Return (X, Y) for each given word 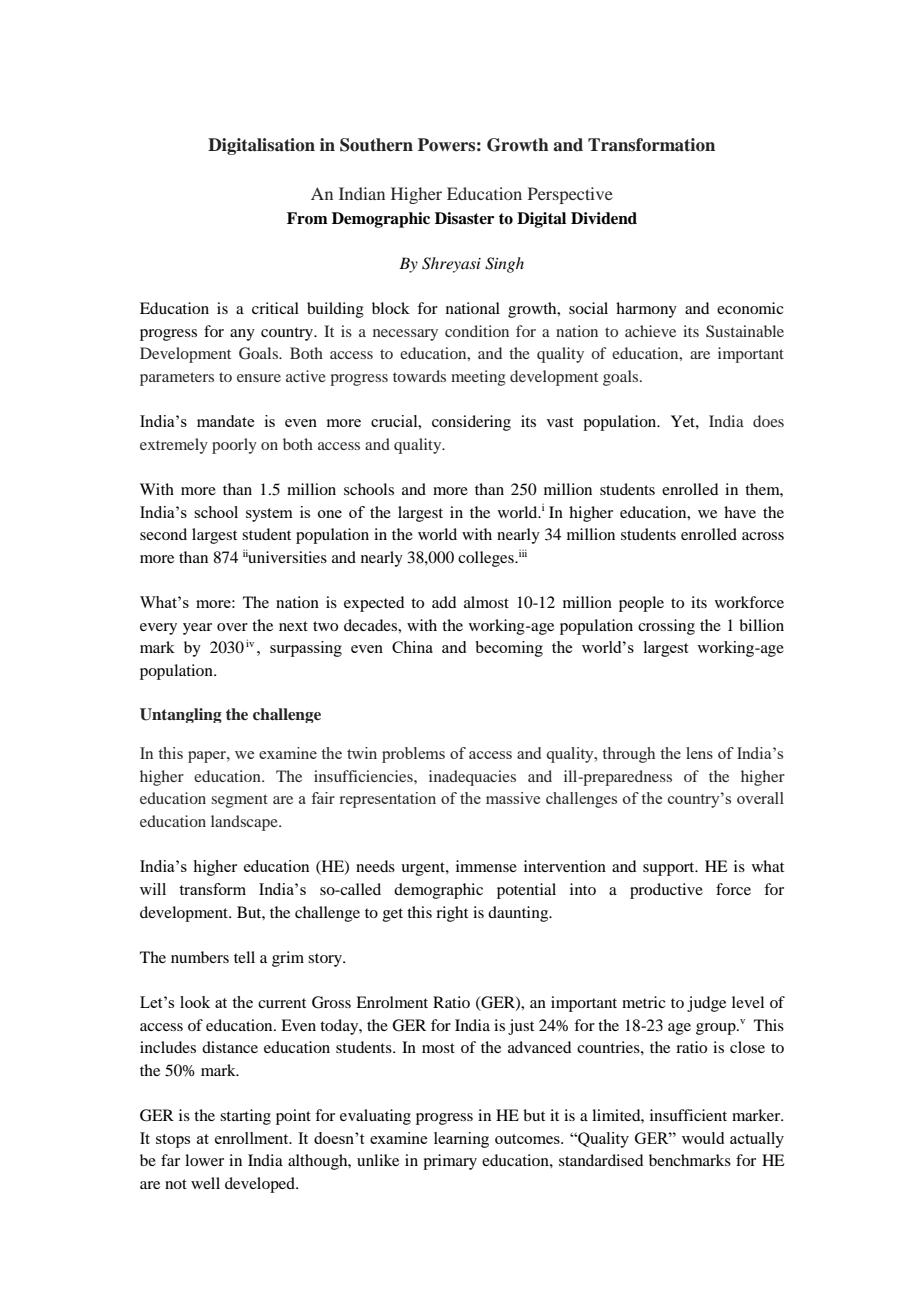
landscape (245, 823)
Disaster (464, 218)
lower (204, 1160)
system (269, 515)
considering (471, 423)
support (670, 869)
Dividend (604, 218)
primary (450, 1162)
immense (486, 866)
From (307, 218)
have (740, 512)
